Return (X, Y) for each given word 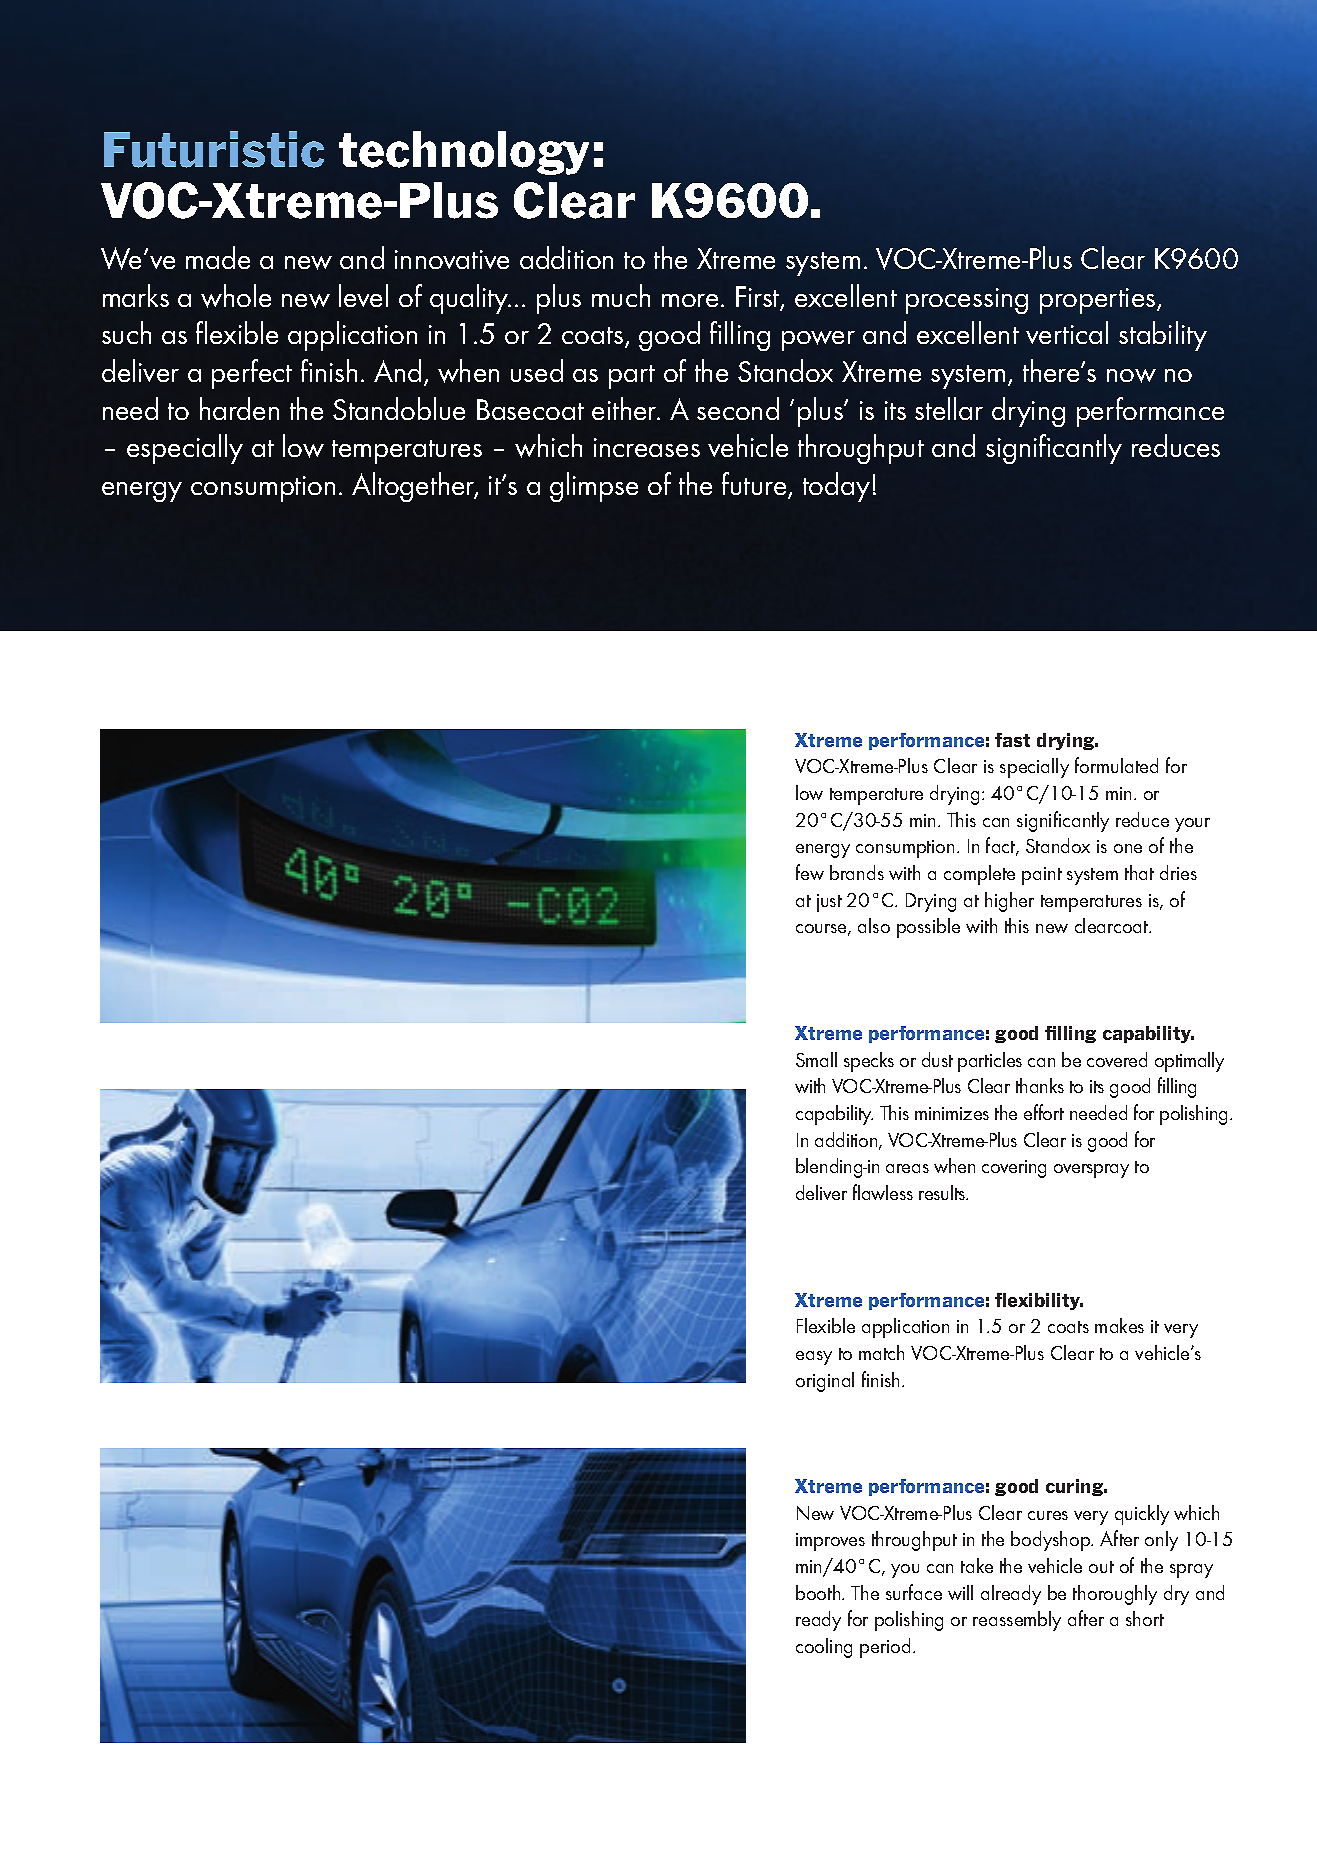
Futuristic (214, 149)
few (810, 872)
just (829, 903)
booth (819, 1592)
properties (1099, 301)
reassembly (1017, 1621)
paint (1042, 876)
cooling (824, 1648)
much (621, 295)
